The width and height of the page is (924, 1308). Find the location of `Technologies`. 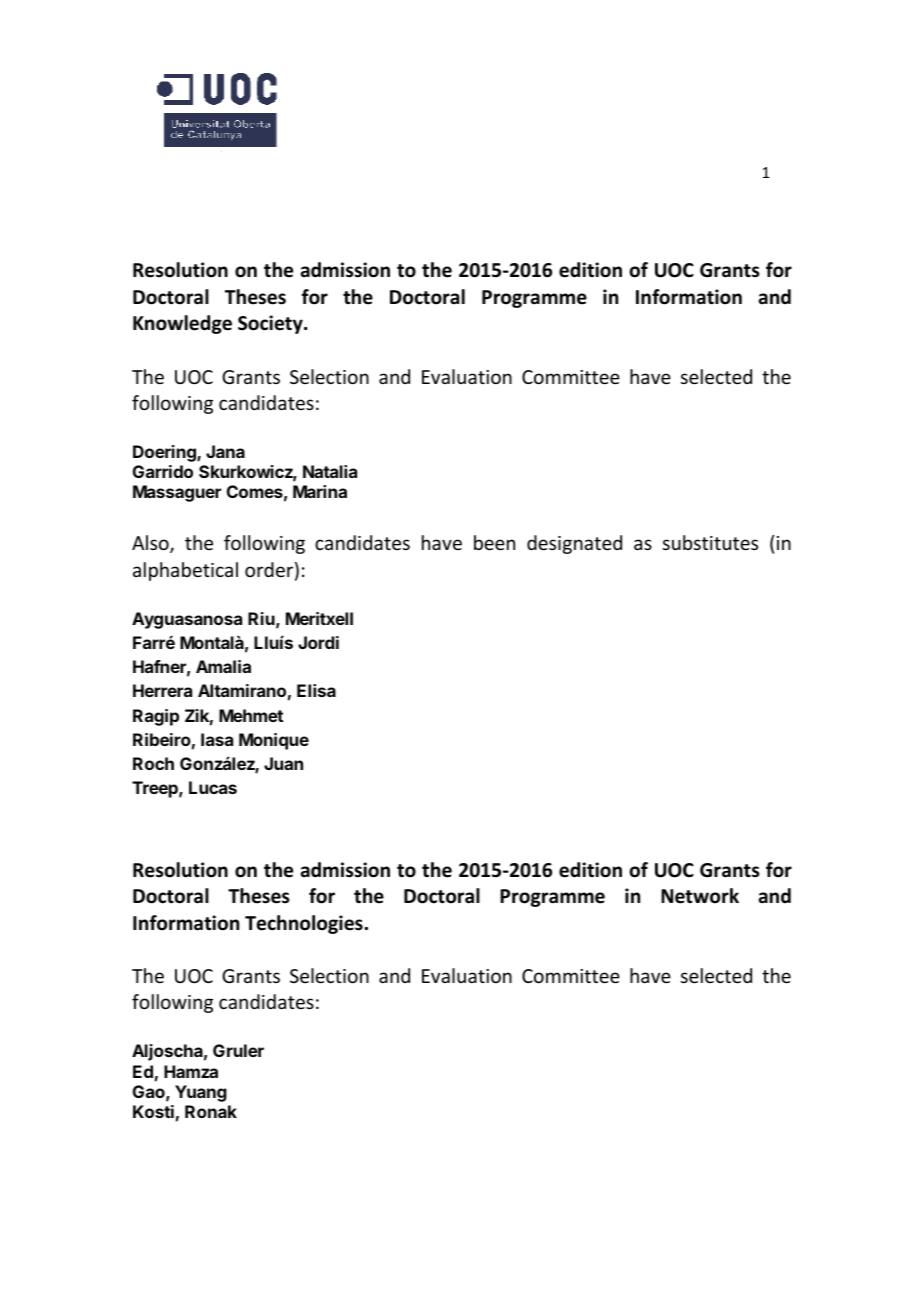

Technologies is located at coordinates (304, 924).
